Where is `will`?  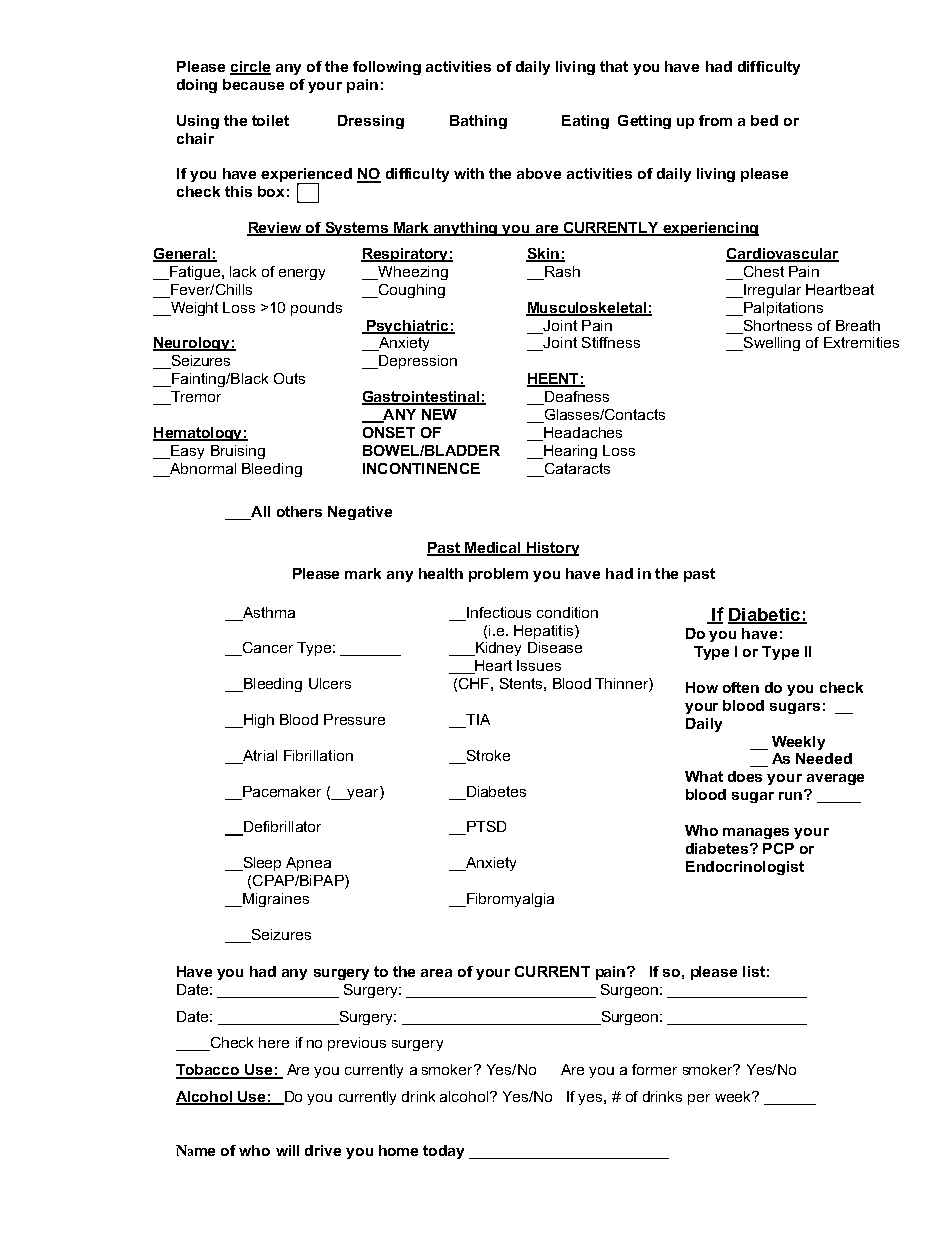 will is located at coordinates (287, 1150).
